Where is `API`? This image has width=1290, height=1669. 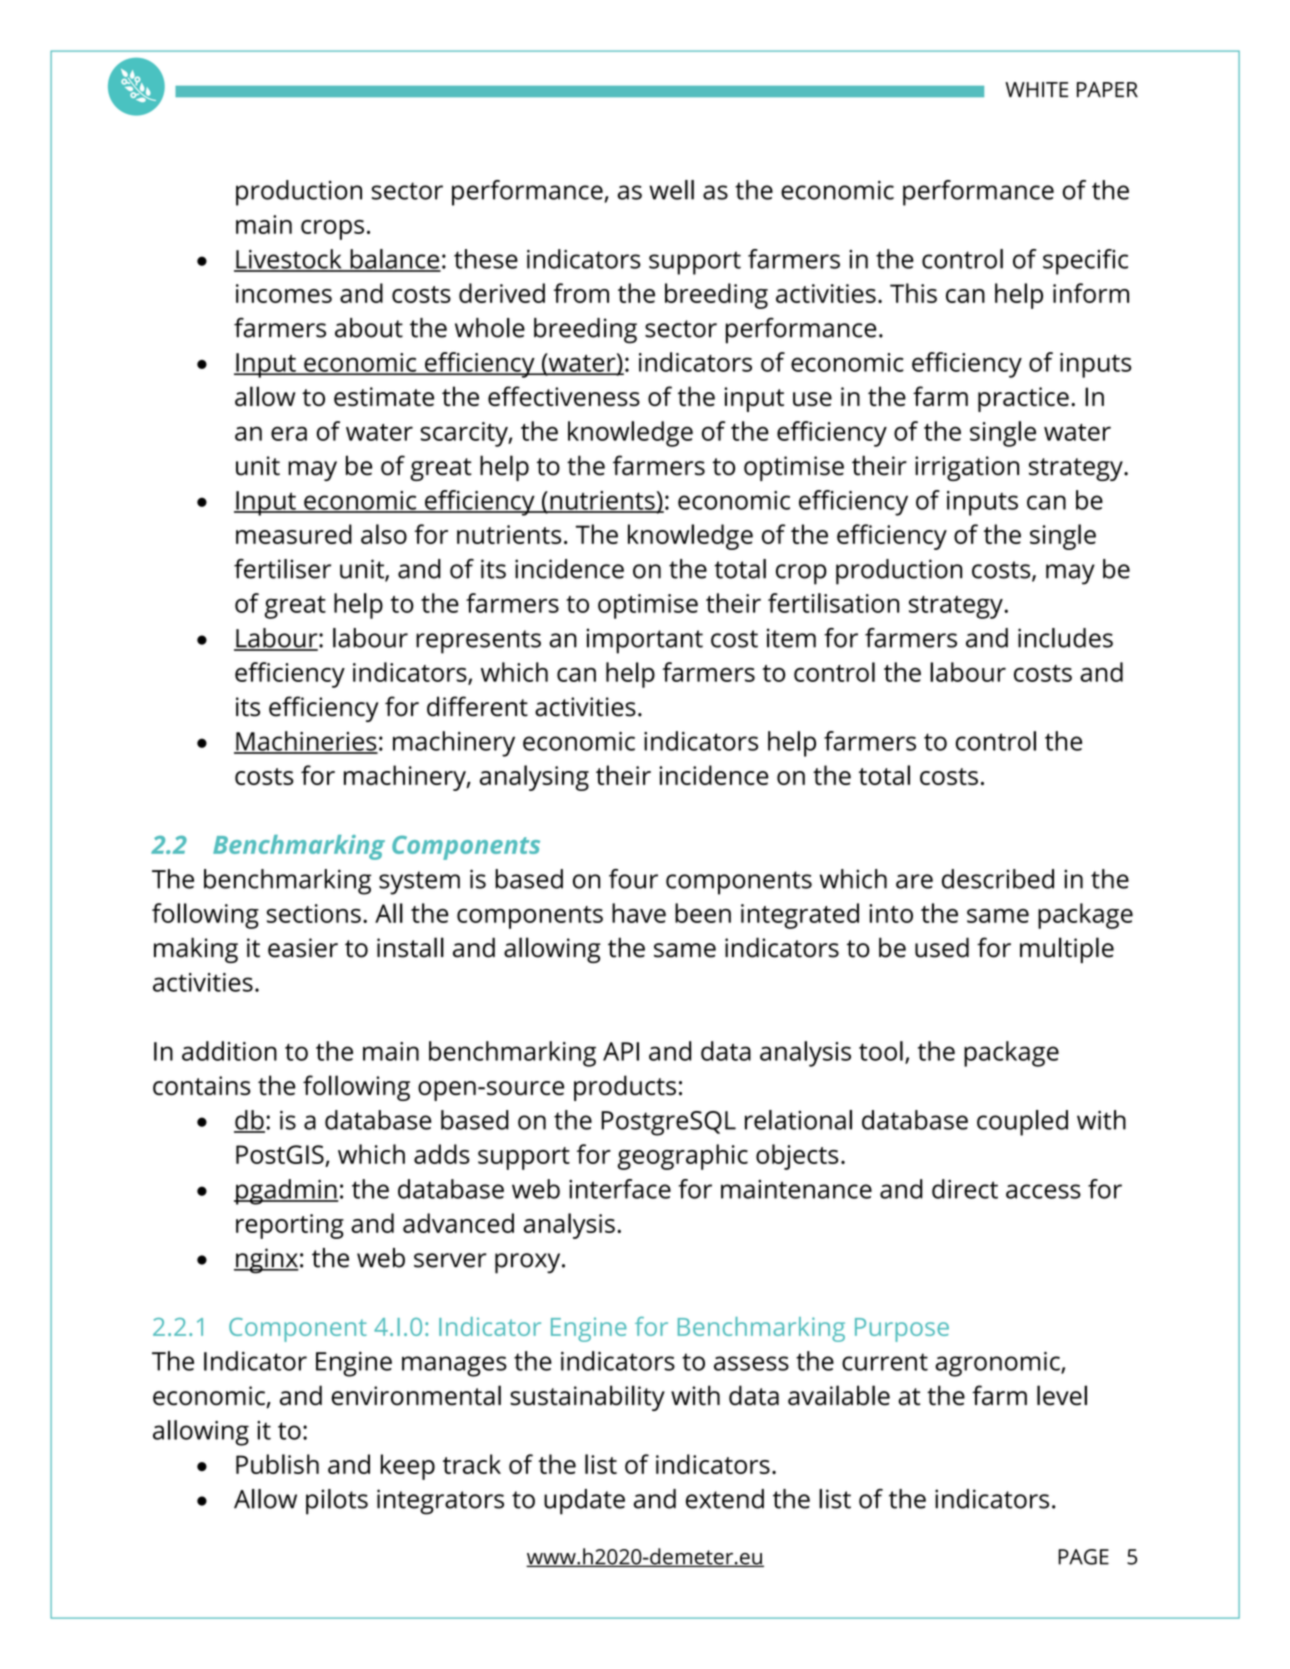 API is located at coordinates (621, 1051).
